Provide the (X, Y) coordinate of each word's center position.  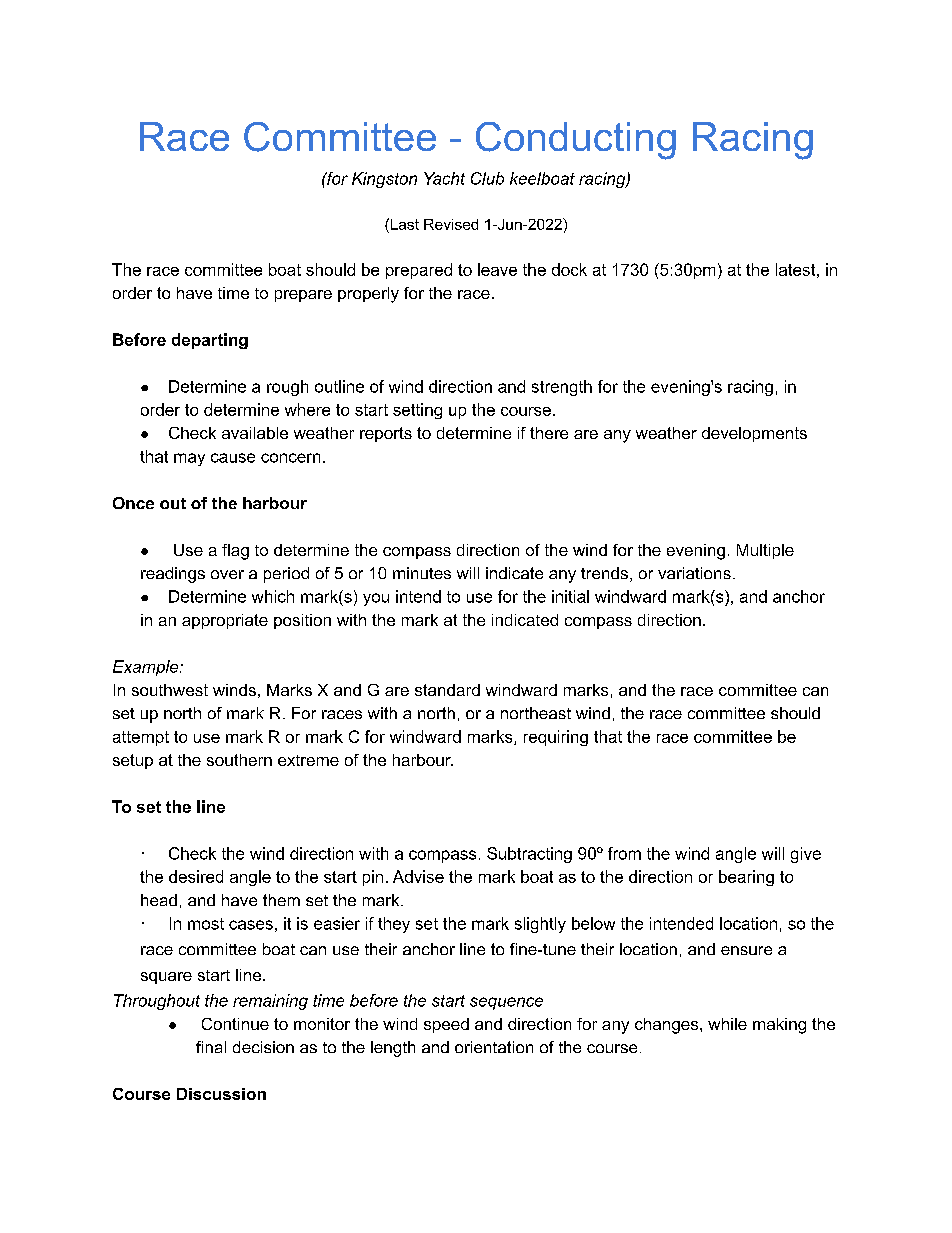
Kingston (384, 180)
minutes (422, 573)
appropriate (225, 621)
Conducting (576, 141)
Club (487, 178)
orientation (494, 1047)
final (211, 1047)
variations (694, 573)
